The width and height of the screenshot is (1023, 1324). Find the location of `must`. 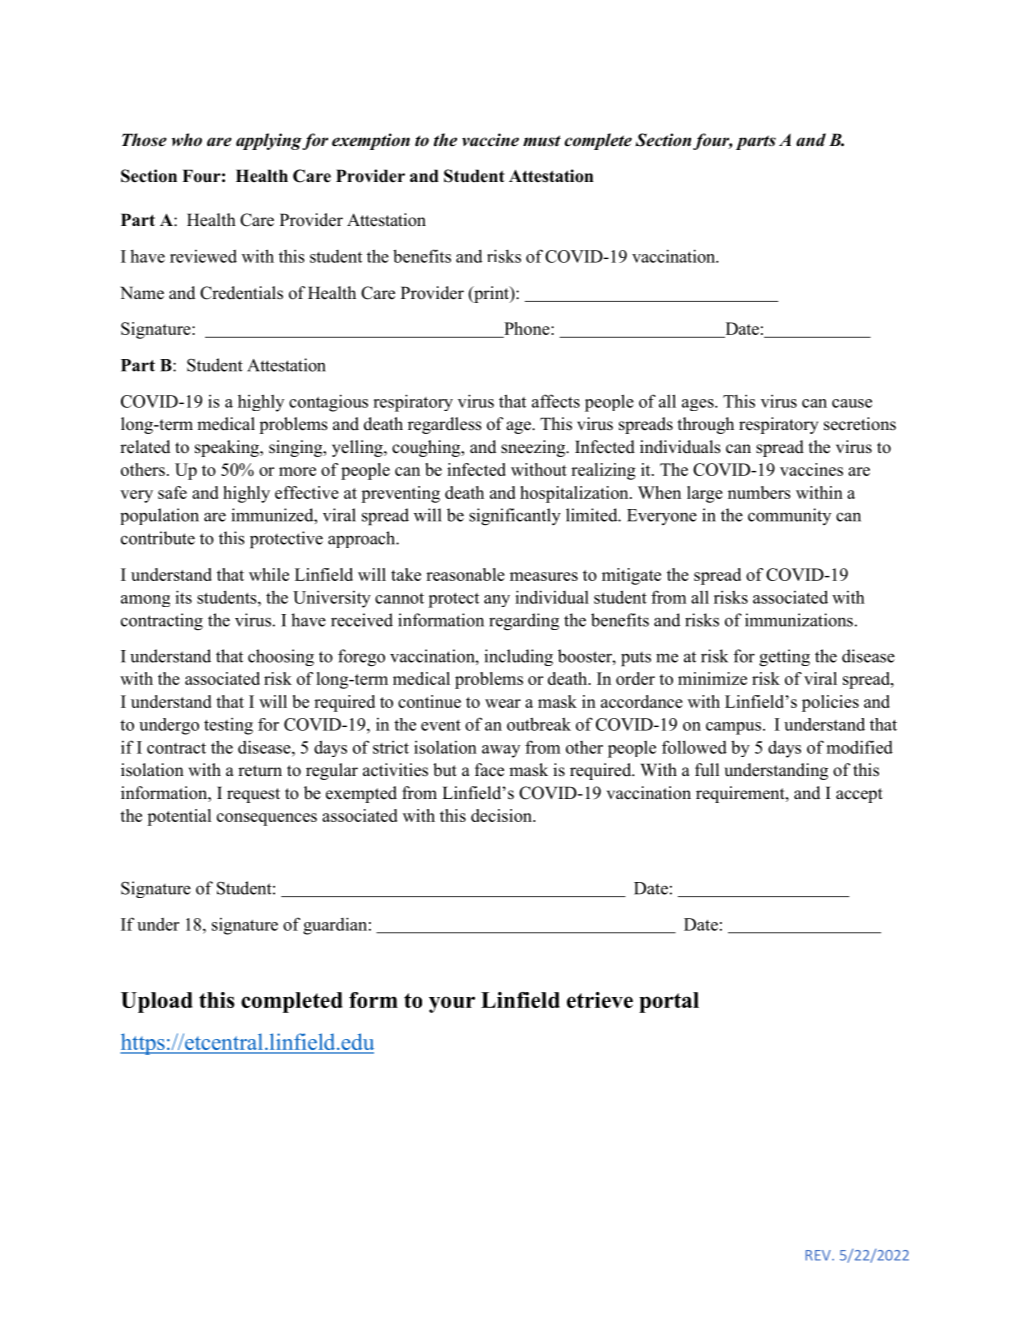

must is located at coordinates (542, 141).
